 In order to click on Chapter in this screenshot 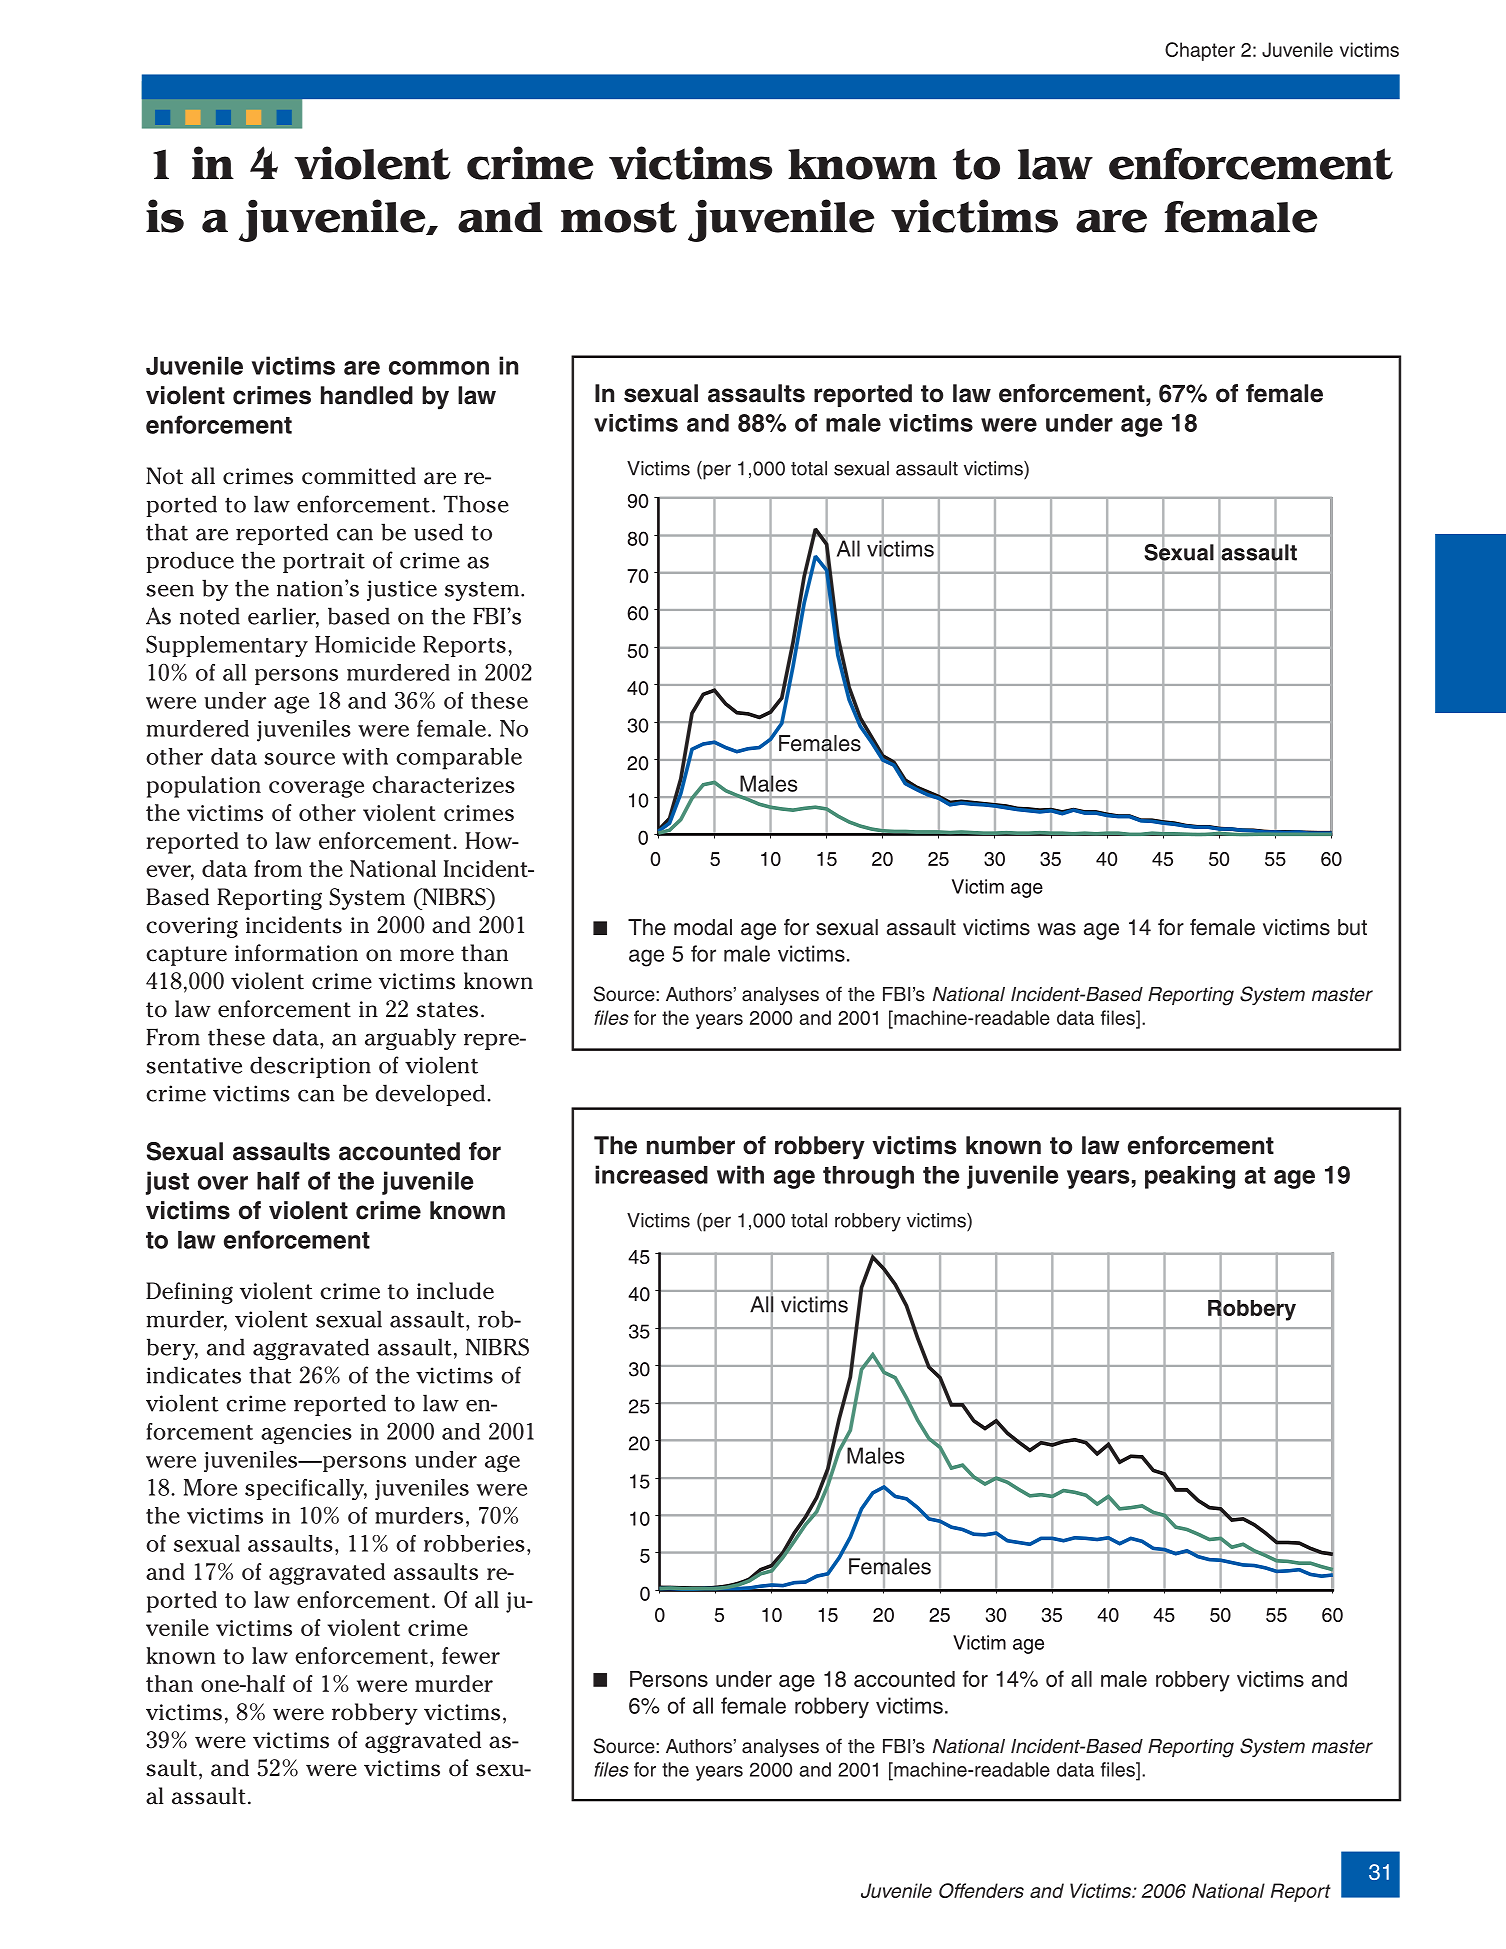, I will do `click(1200, 51)`.
